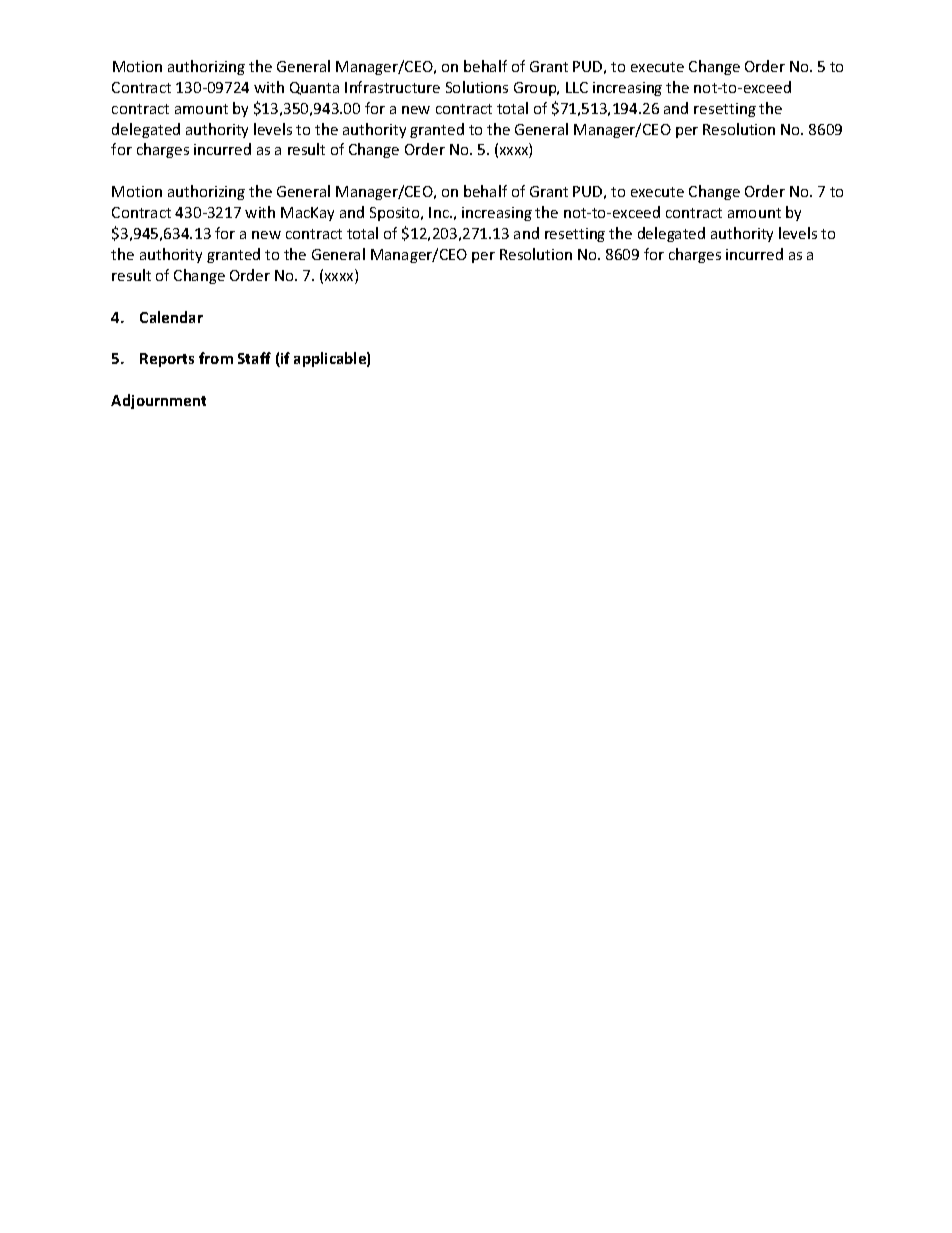 The image size is (952, 1233). What do you see at coordinates (477, 87) in the screenshot?
I see `Solutions` at bounding box center [477, 87].
